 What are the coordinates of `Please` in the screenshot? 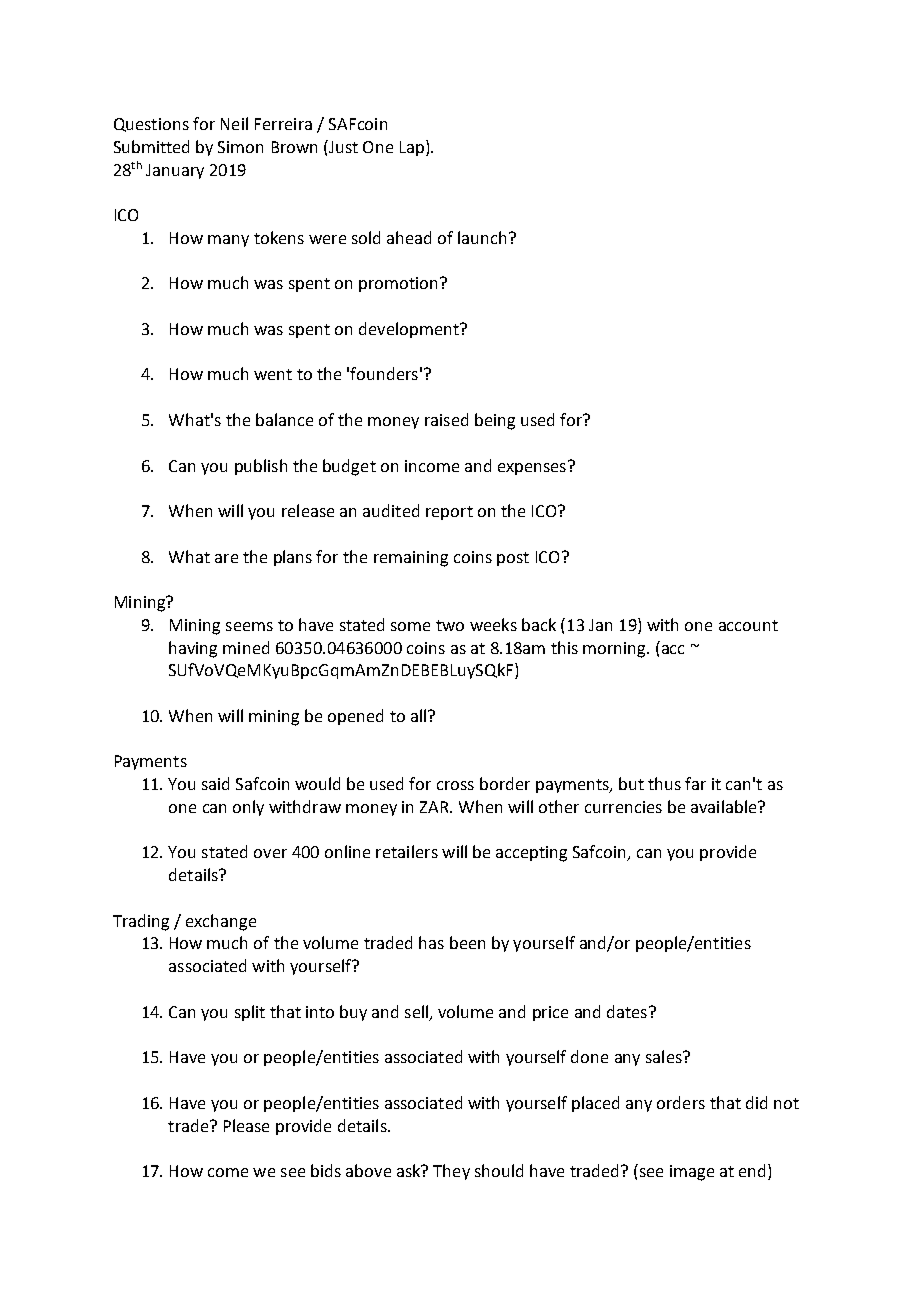 It's located at (246, 1125).
